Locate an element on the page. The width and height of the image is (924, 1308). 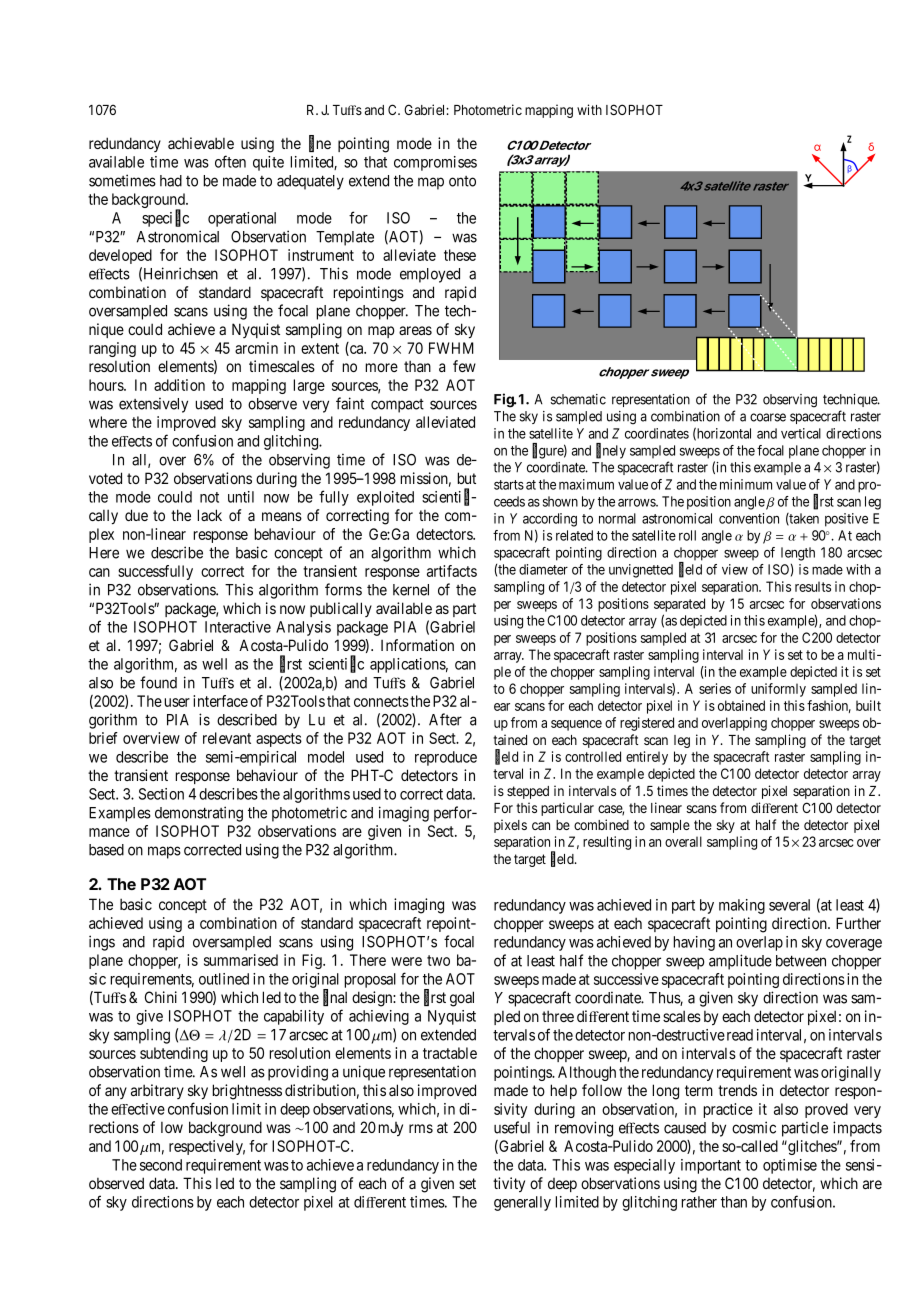
After is located at coordinates (445, 719).
